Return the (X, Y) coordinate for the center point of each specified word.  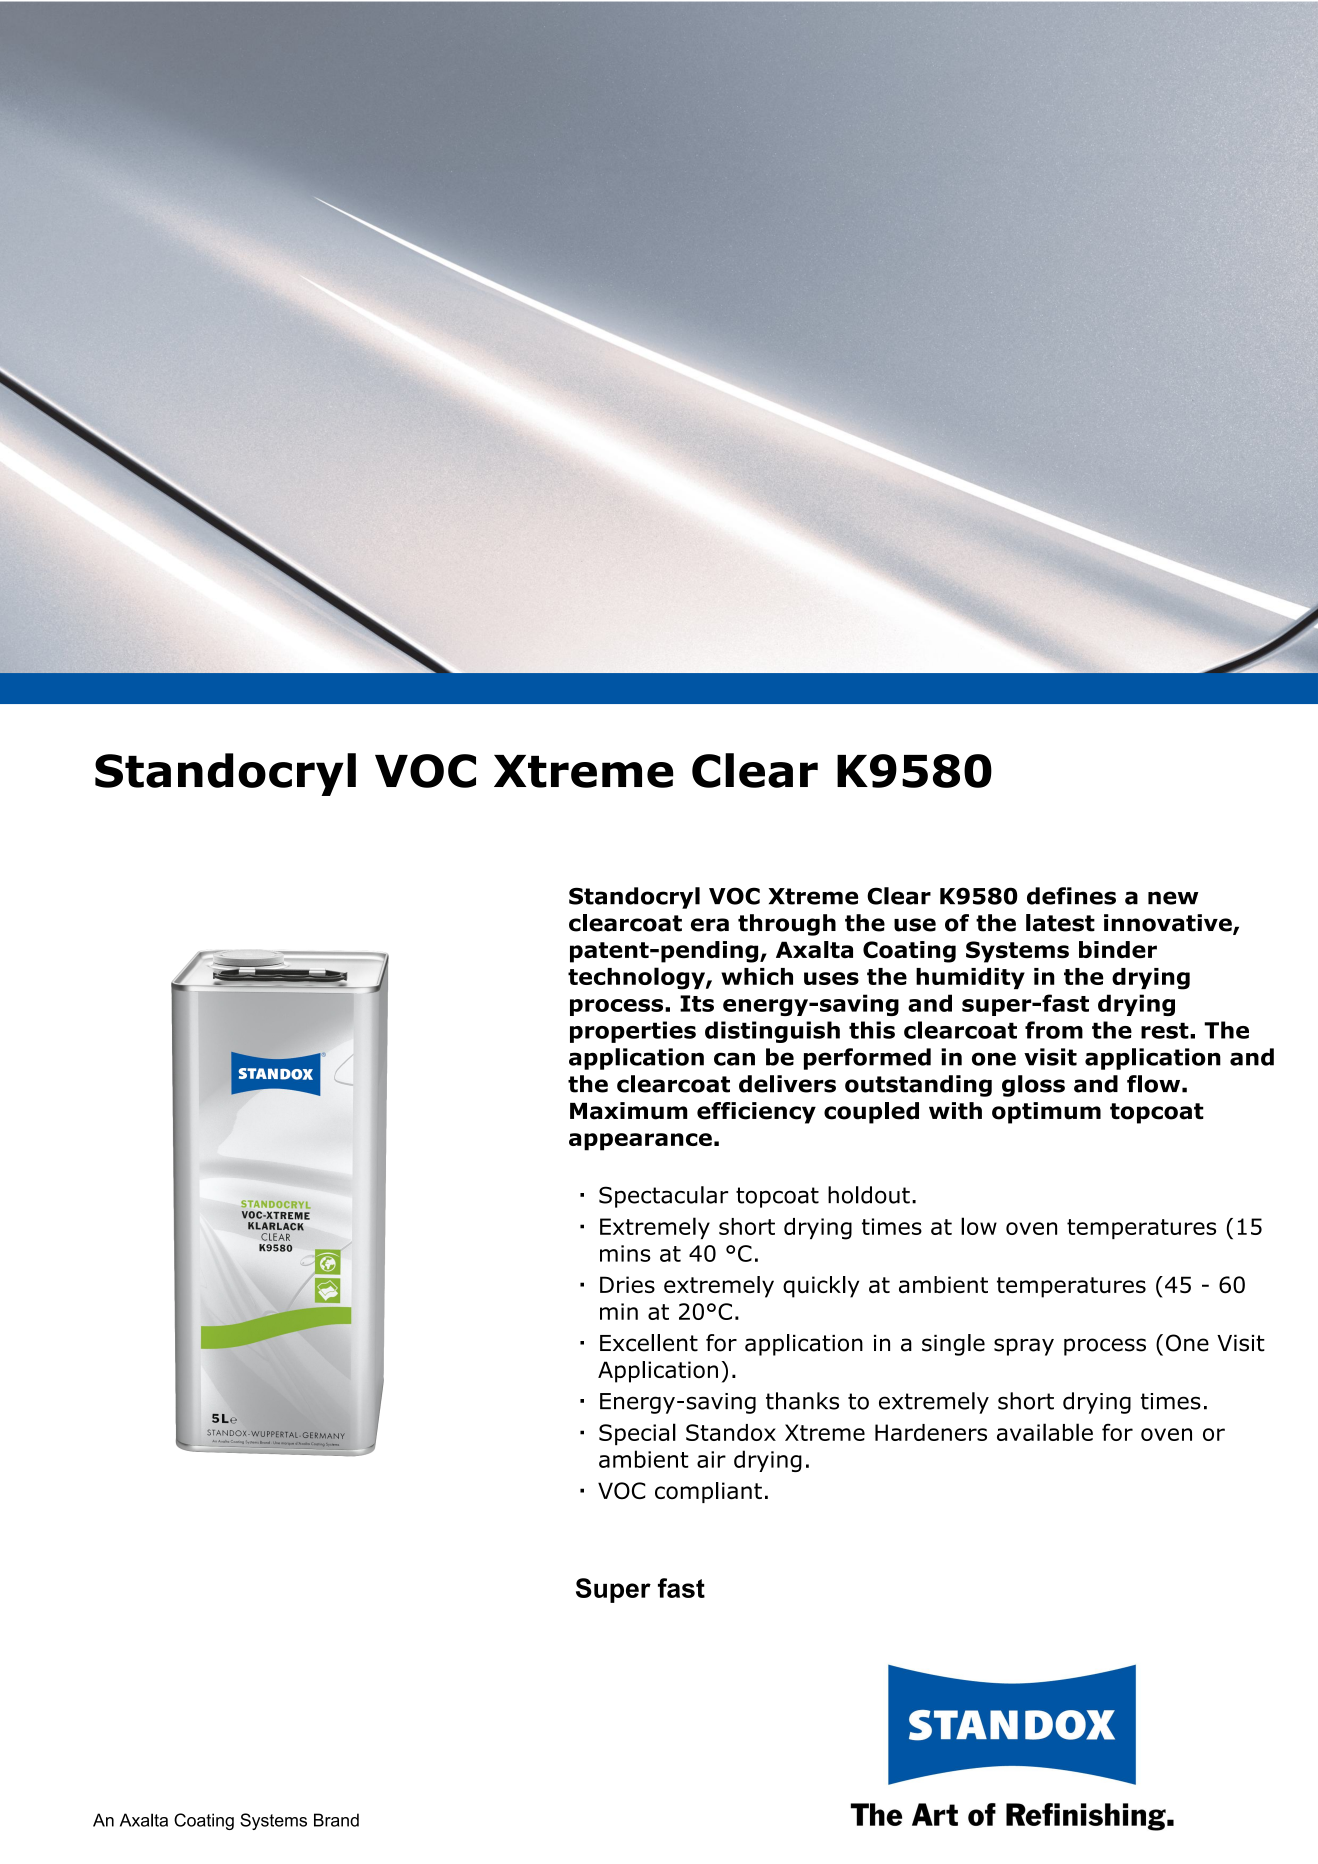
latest (1060, 923)
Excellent (649, 1343)
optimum (1046, 1113)
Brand (336, 1820)
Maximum (629, 1111)
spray (1024, 1347)
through (787, 925)
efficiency (756, 1113)
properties (633, 1032)
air (711, 1459)
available (1045, 1432)
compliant (708, 1492)
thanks (802, 1401)
